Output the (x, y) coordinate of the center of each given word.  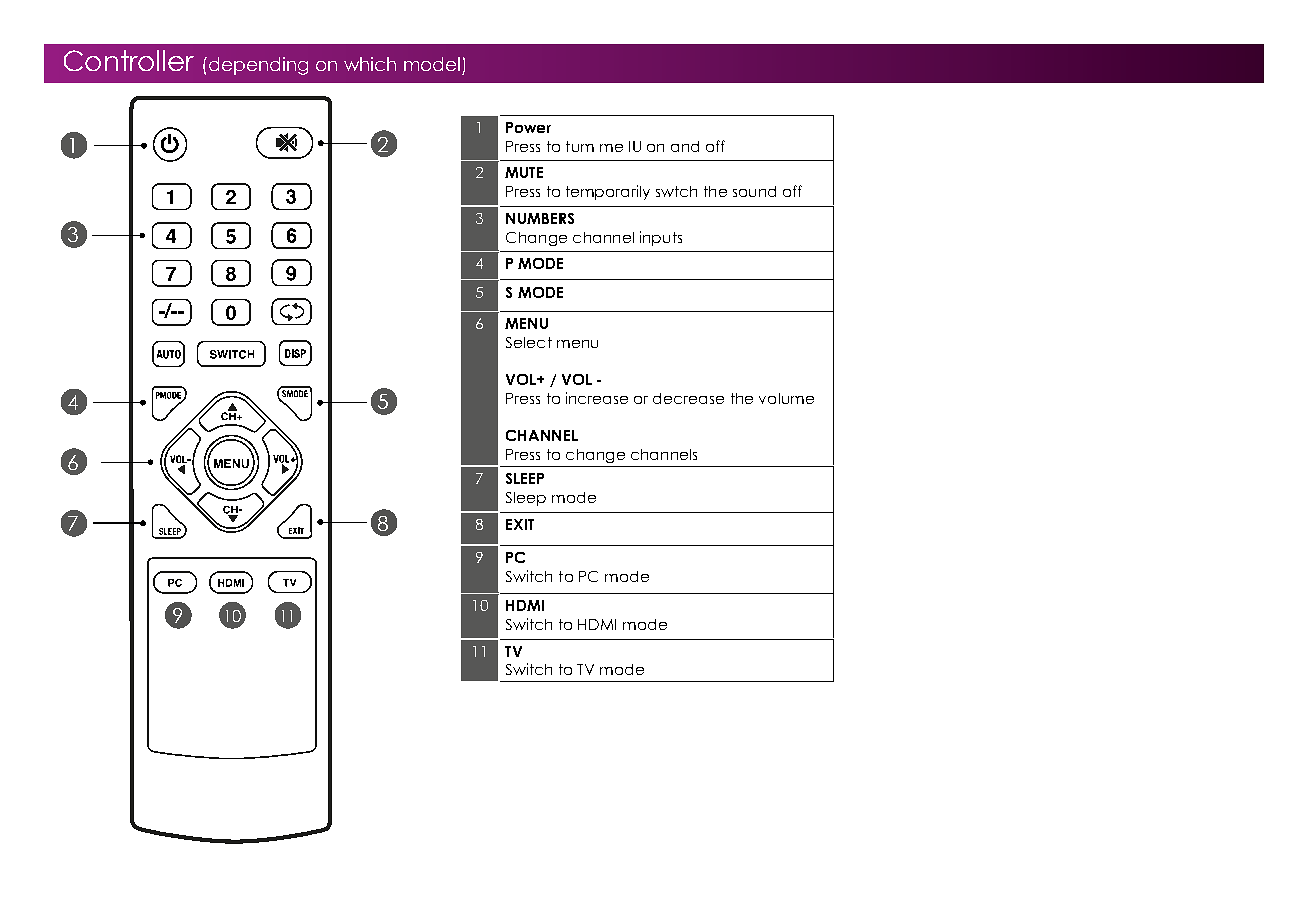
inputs (661, 238)
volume (786, 398)
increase (597, 398)
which (370, 64)
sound (754, 191)
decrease (688, 398)
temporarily (608, 192)
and (685, 146)
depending (258, 66)
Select (529, 342)
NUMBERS (540, 218)
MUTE (524, 172)
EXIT (520, 524)
